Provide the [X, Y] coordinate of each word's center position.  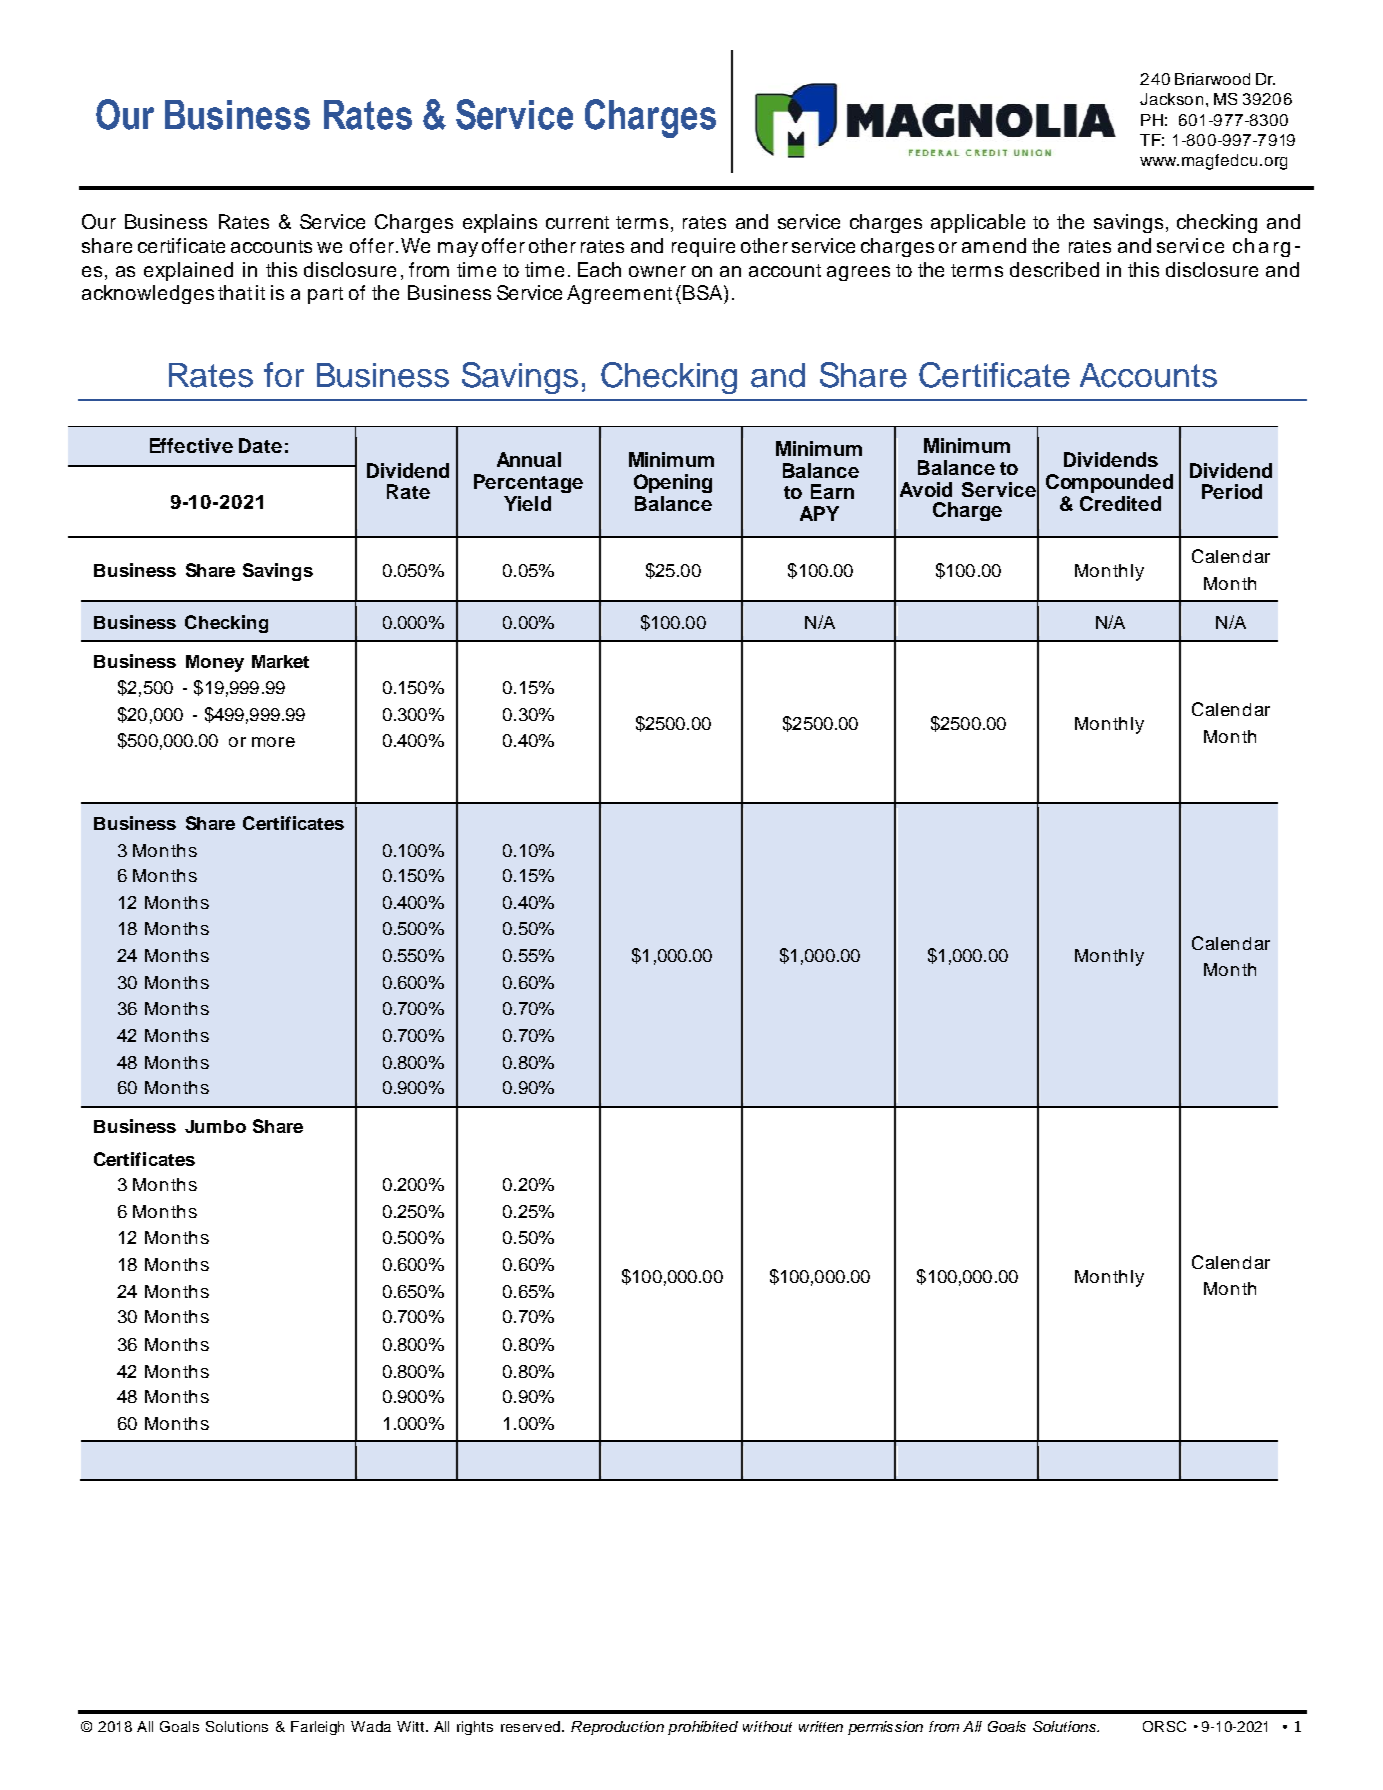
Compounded [1109, 483]
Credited [1120, 503]
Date [260, 445]
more [273, 742]
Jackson [1171, 99]
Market [280, 661]
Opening [673, 483]
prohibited [703, 1728]
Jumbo [215, 1126]
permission [885, 1728]
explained [188, 271]
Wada [371, 1726]
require [703, 247]
